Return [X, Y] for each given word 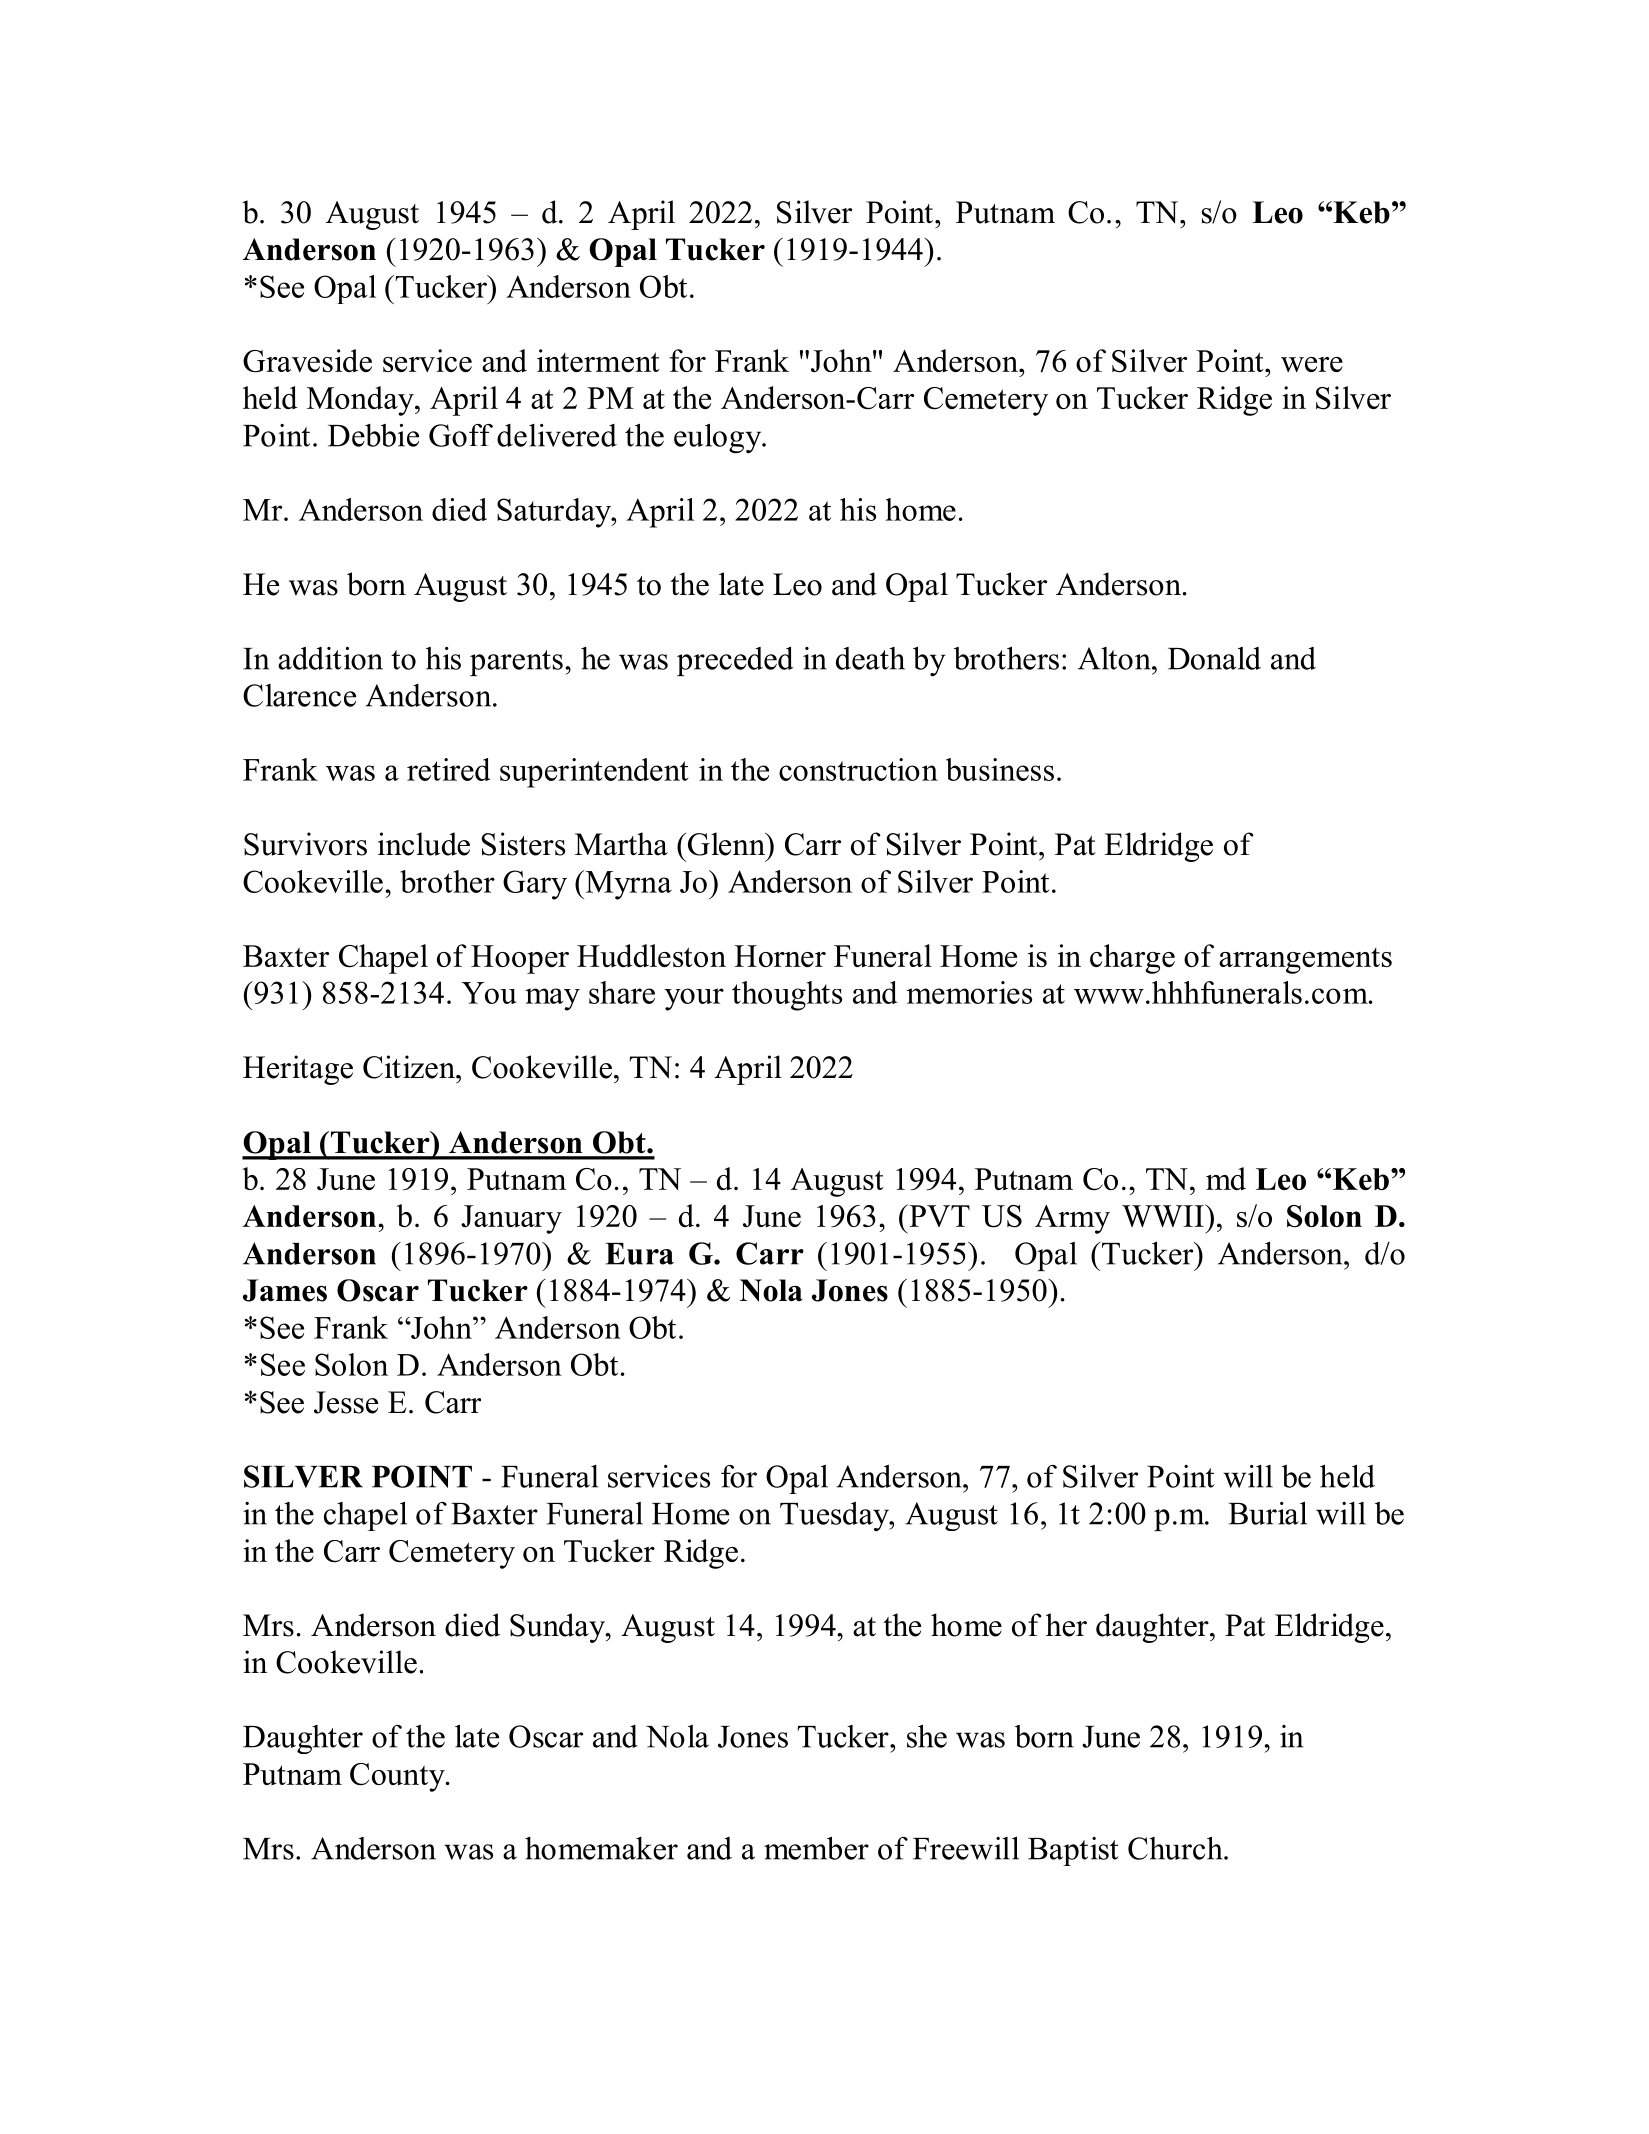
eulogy [719, 439]
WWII [1164, 1215]
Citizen [410, 1067]
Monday [361, 401]
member [816, 1848]
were [1312, 364]
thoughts [787, 996]
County [398, 1777]
